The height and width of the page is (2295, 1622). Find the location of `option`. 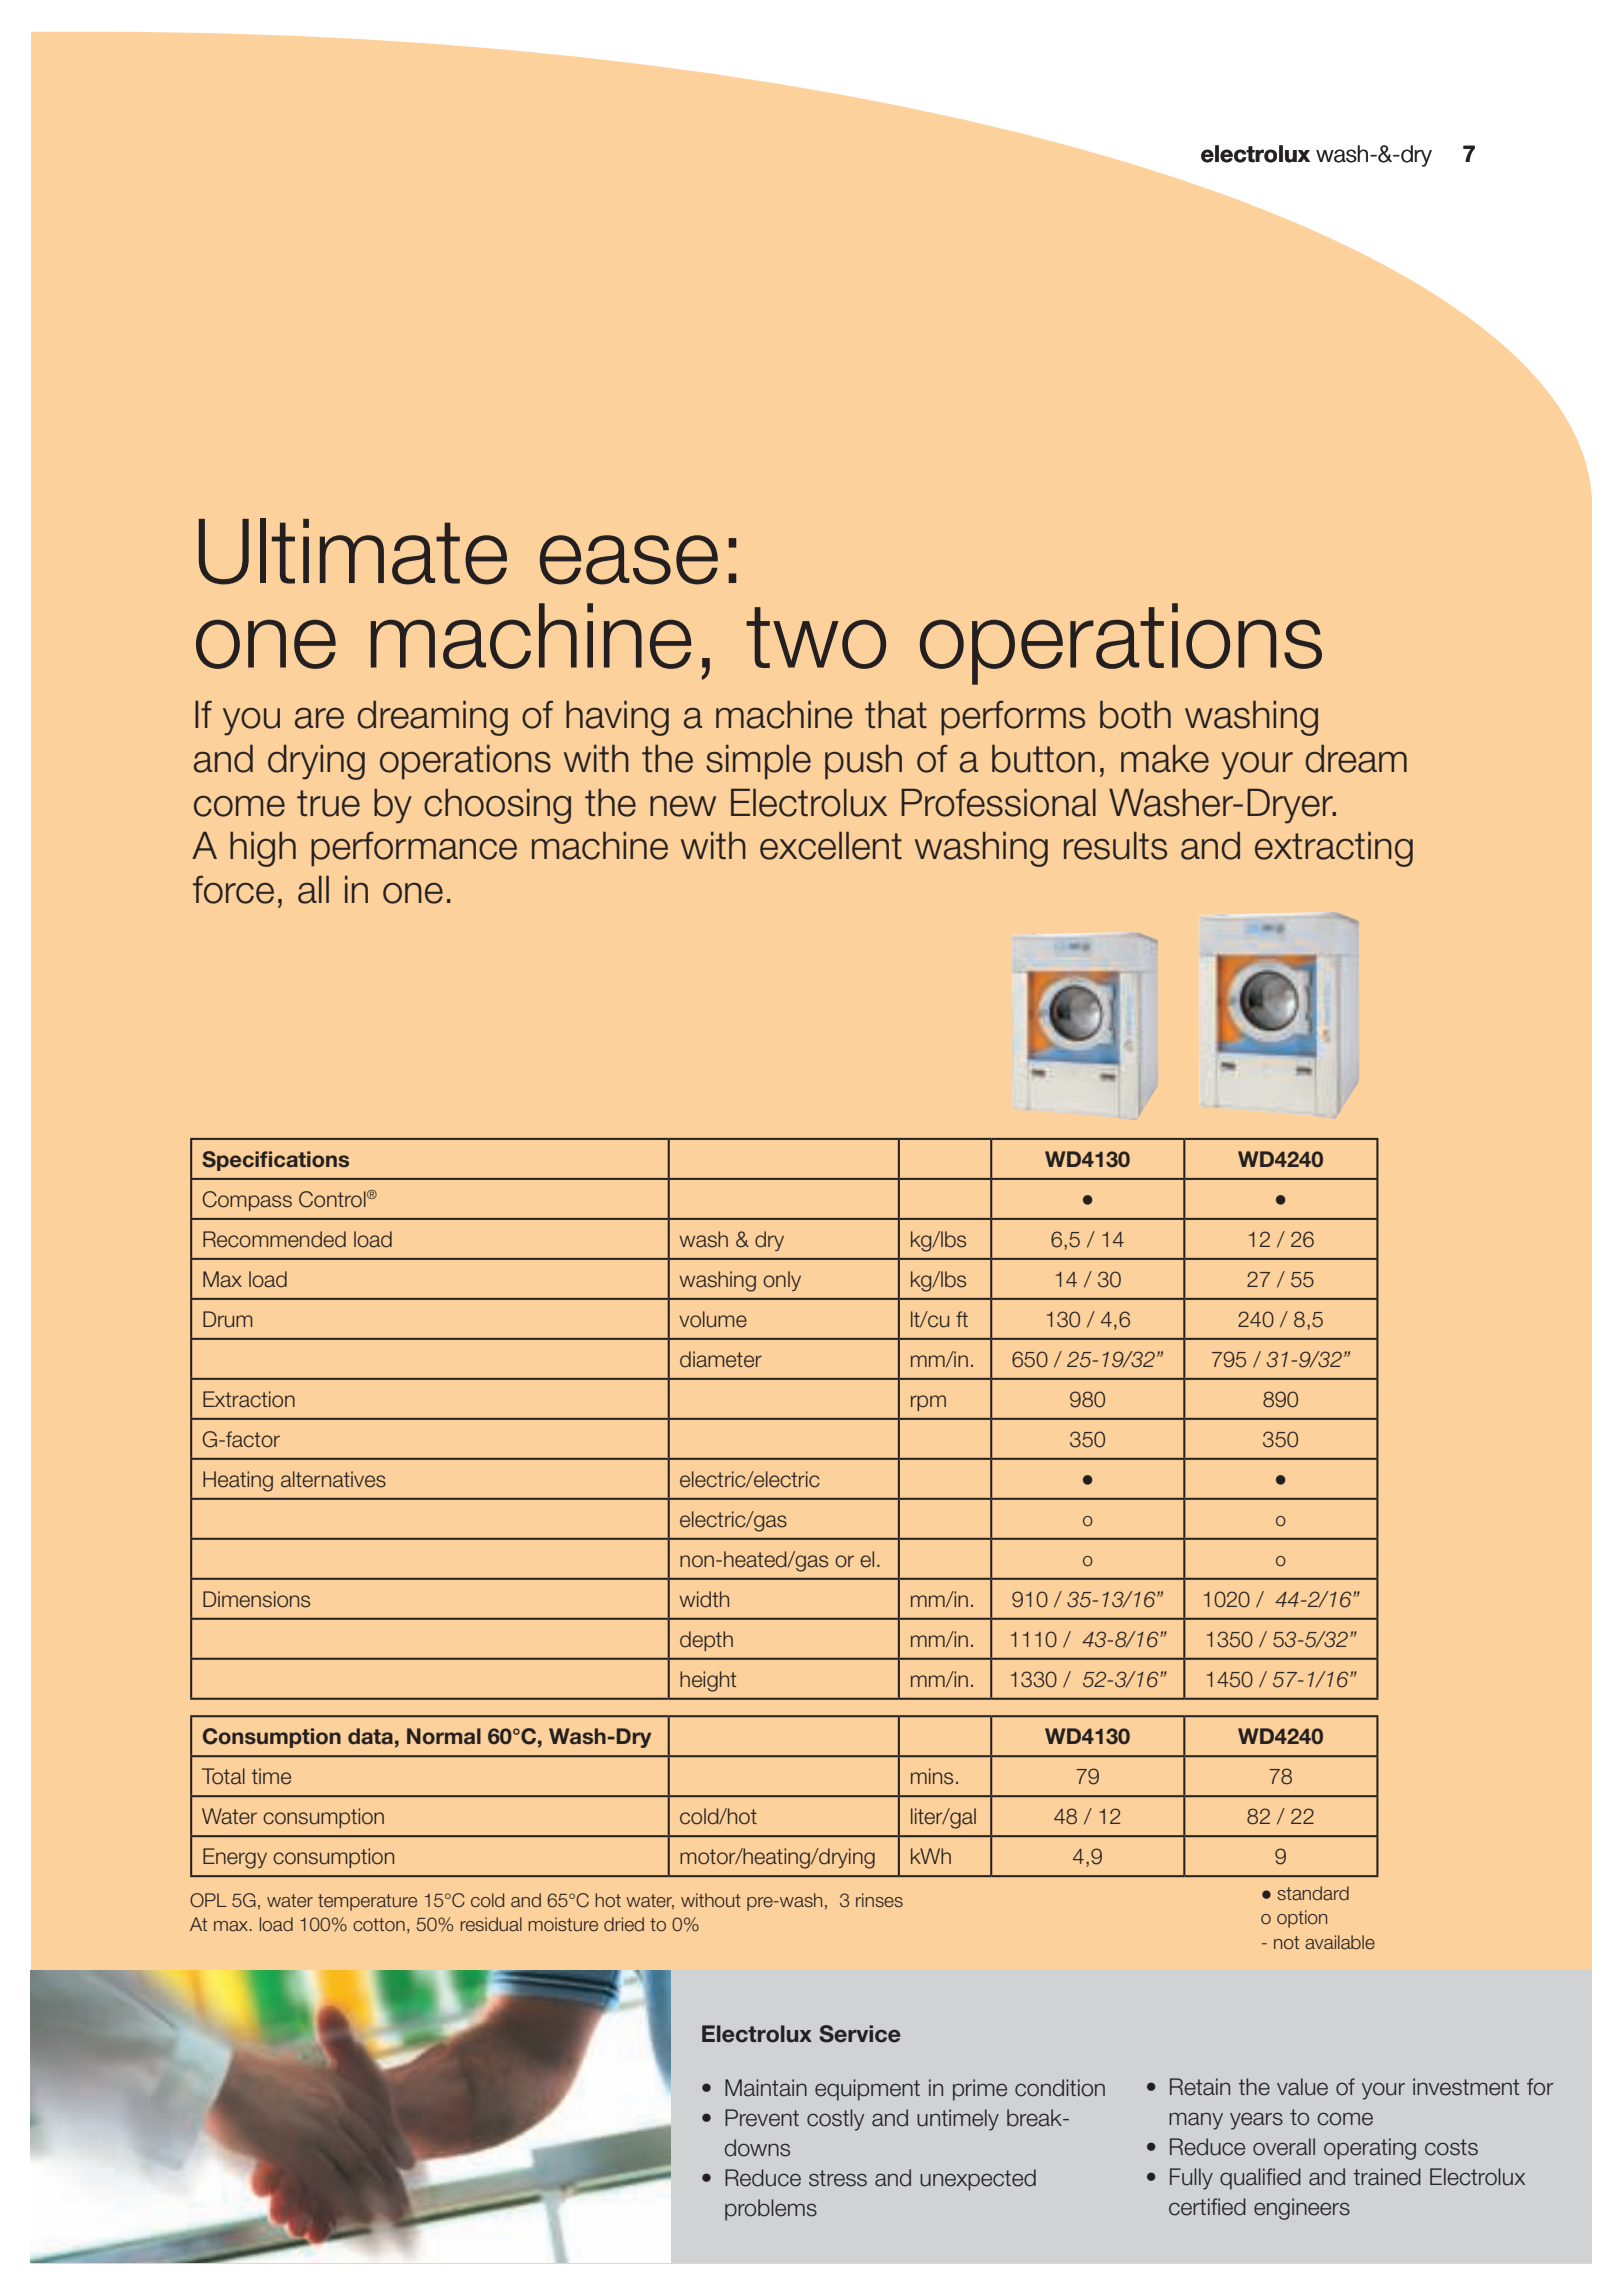

option is located at coordinates (1302, 1919).
